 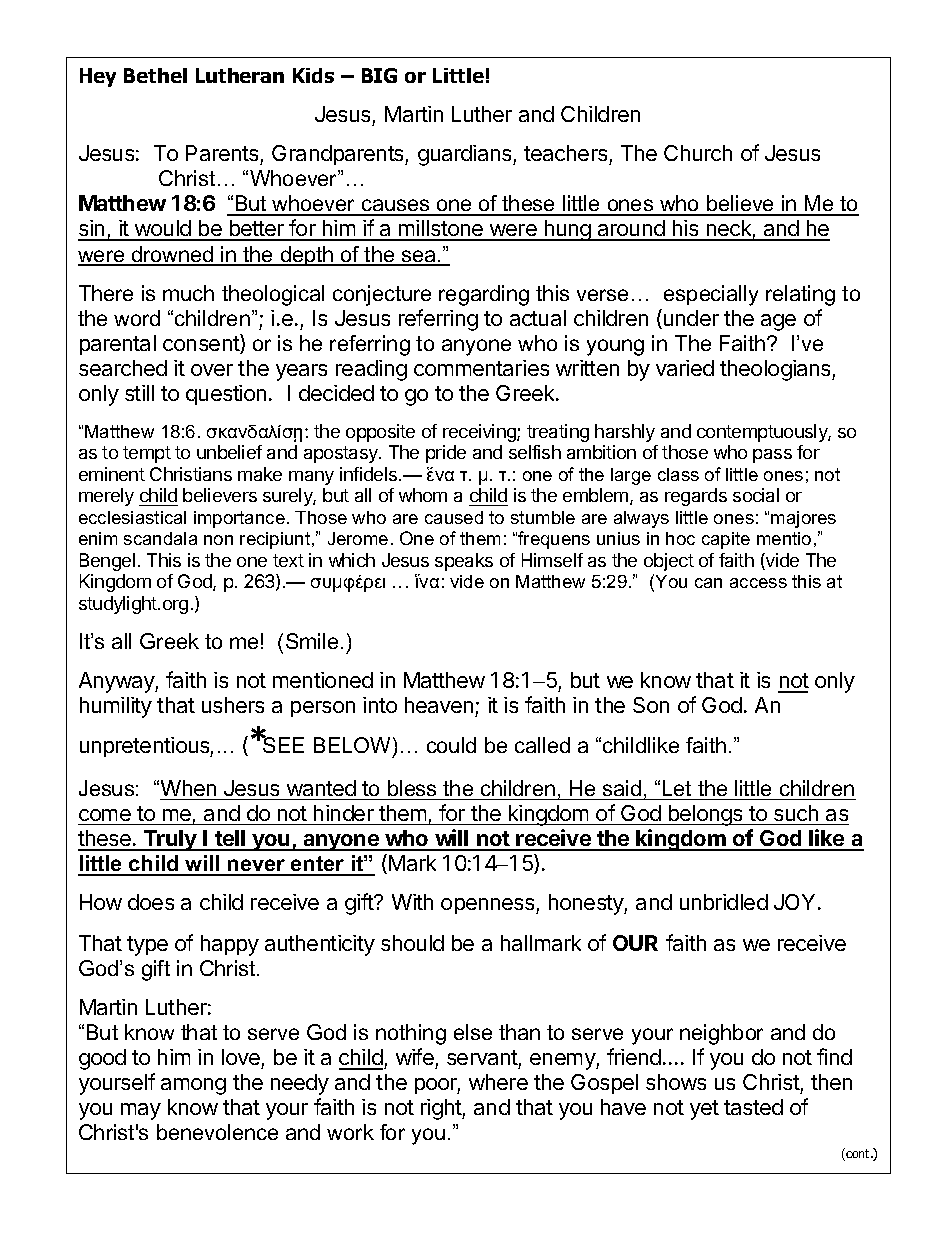 What do you see at coordinates (170, 840) in the image?
I see `Truly` at bounding box center [170, 840].
